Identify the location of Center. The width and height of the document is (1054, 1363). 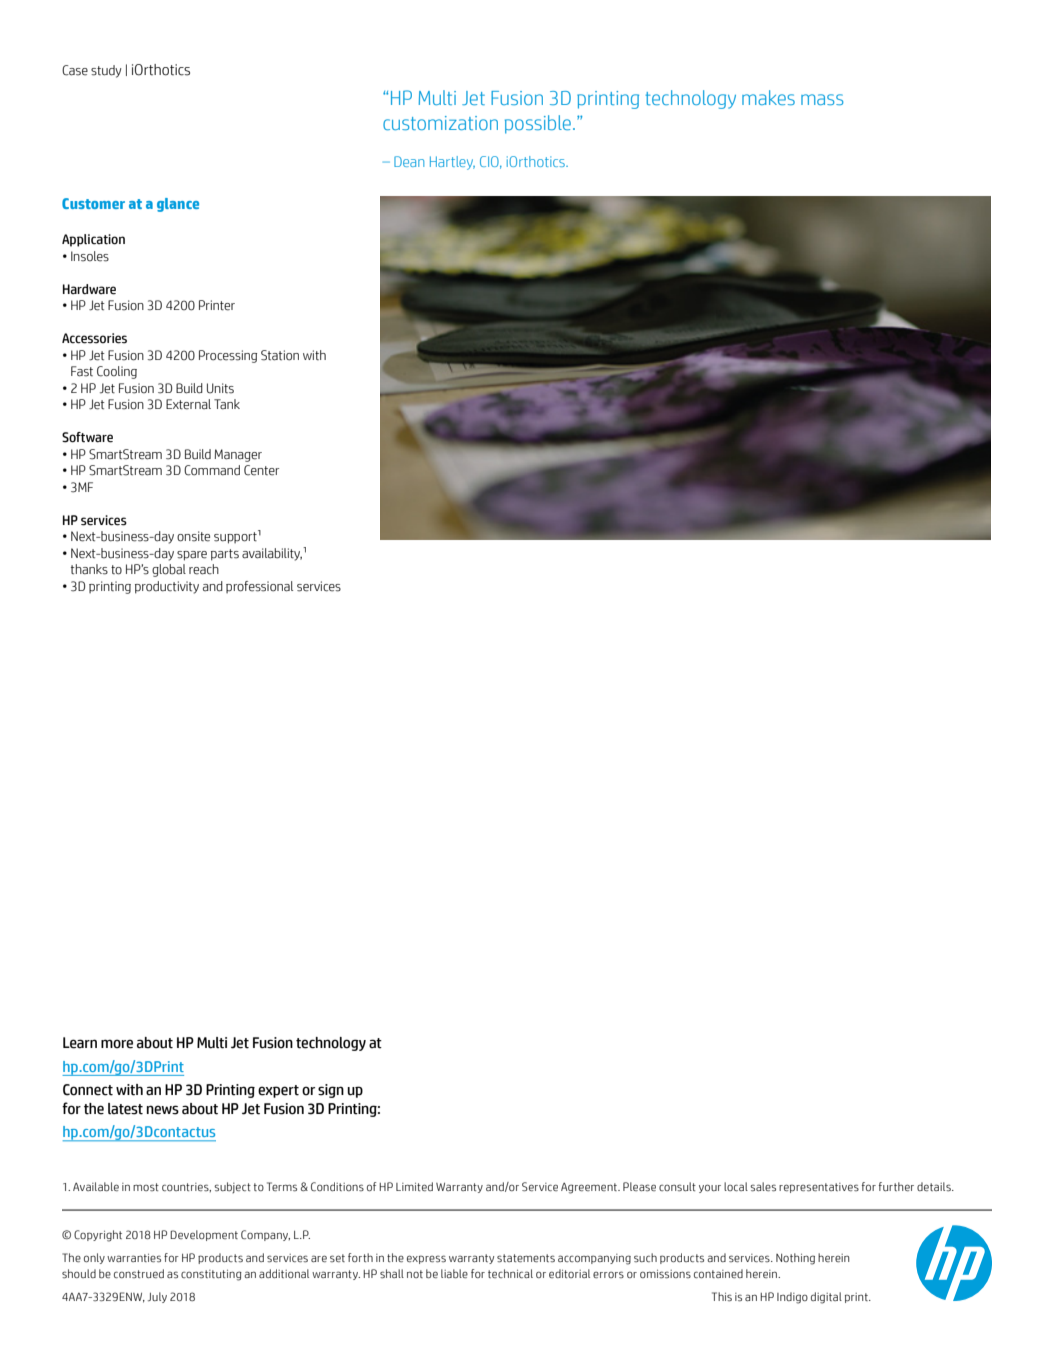
(261, 470).
